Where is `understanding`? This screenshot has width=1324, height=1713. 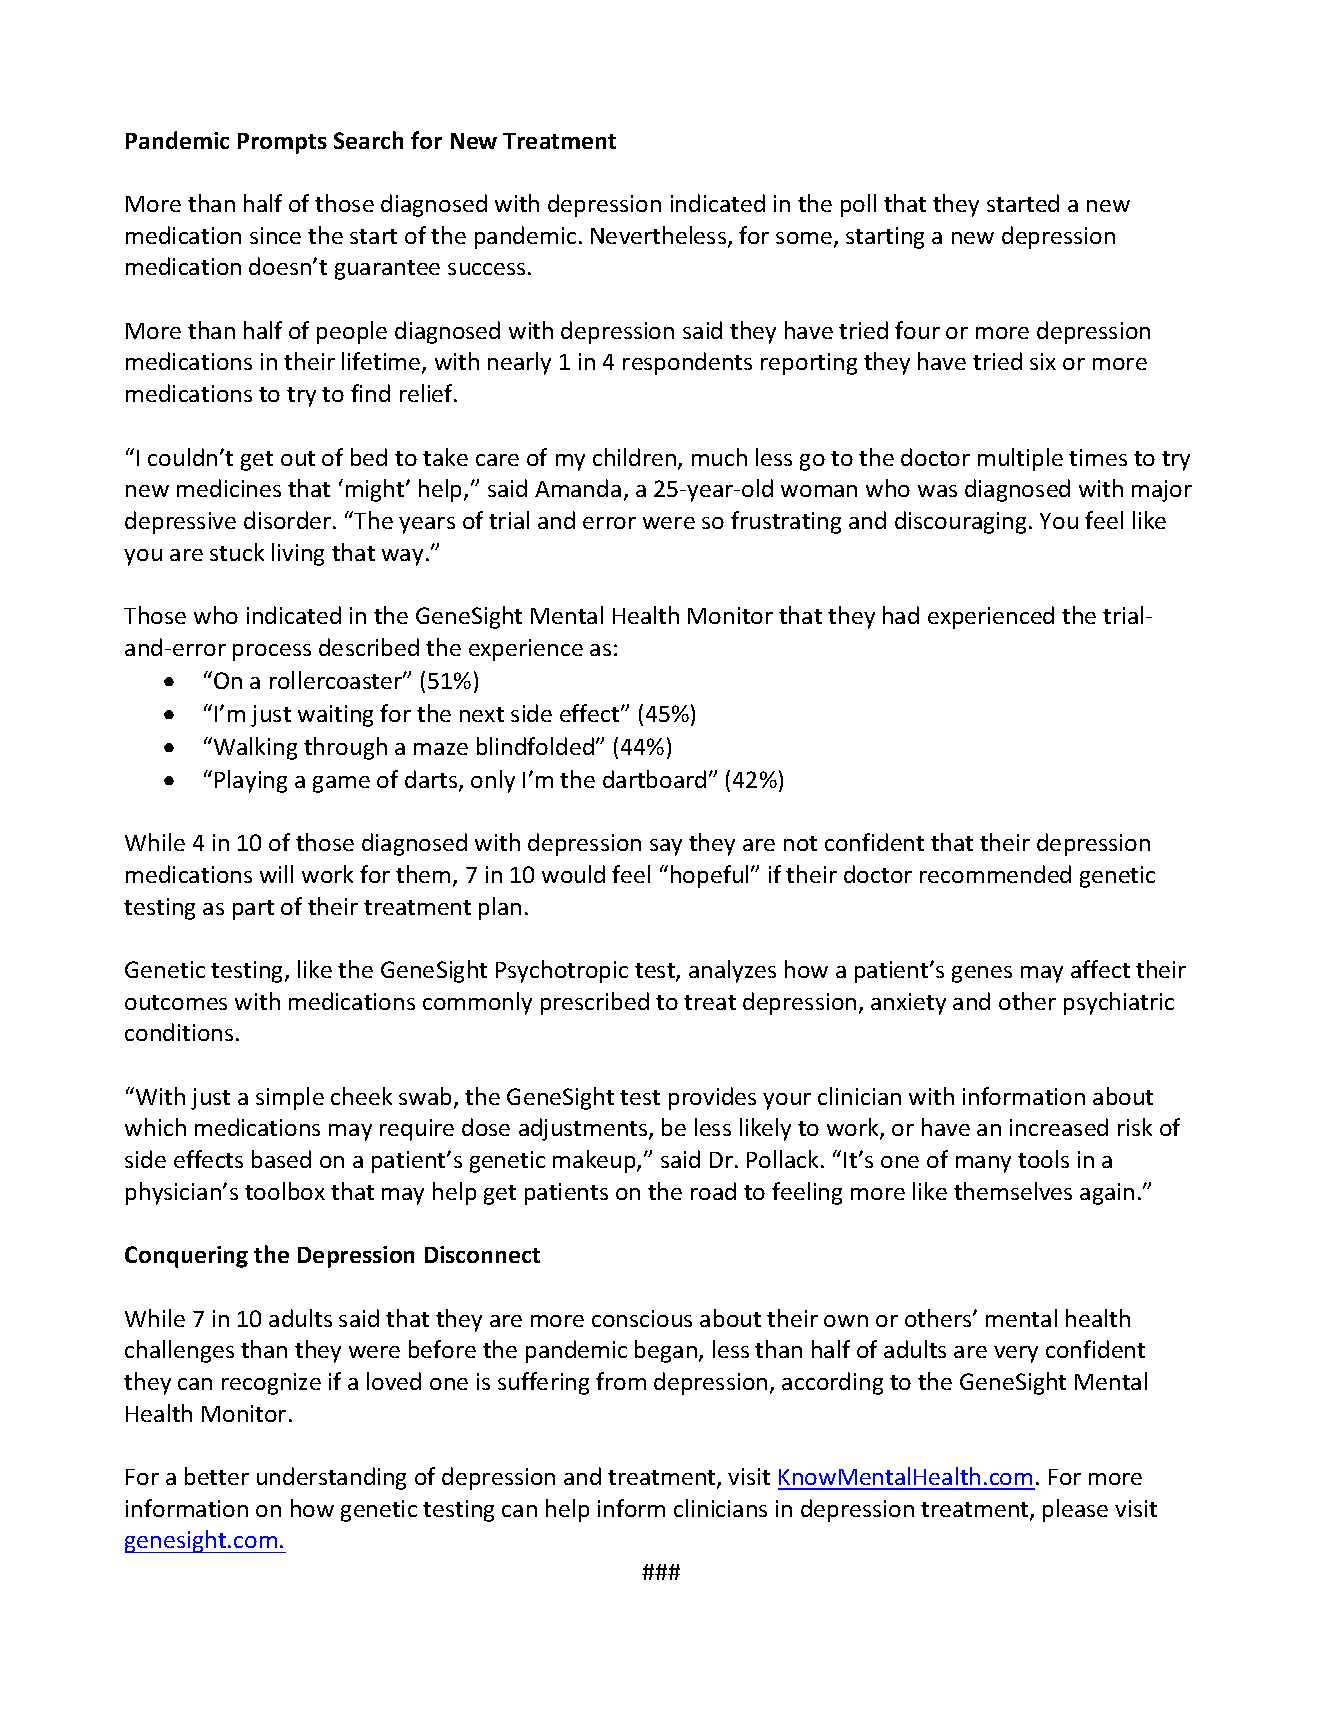
understanding is located at coordinates (331, 1478).
